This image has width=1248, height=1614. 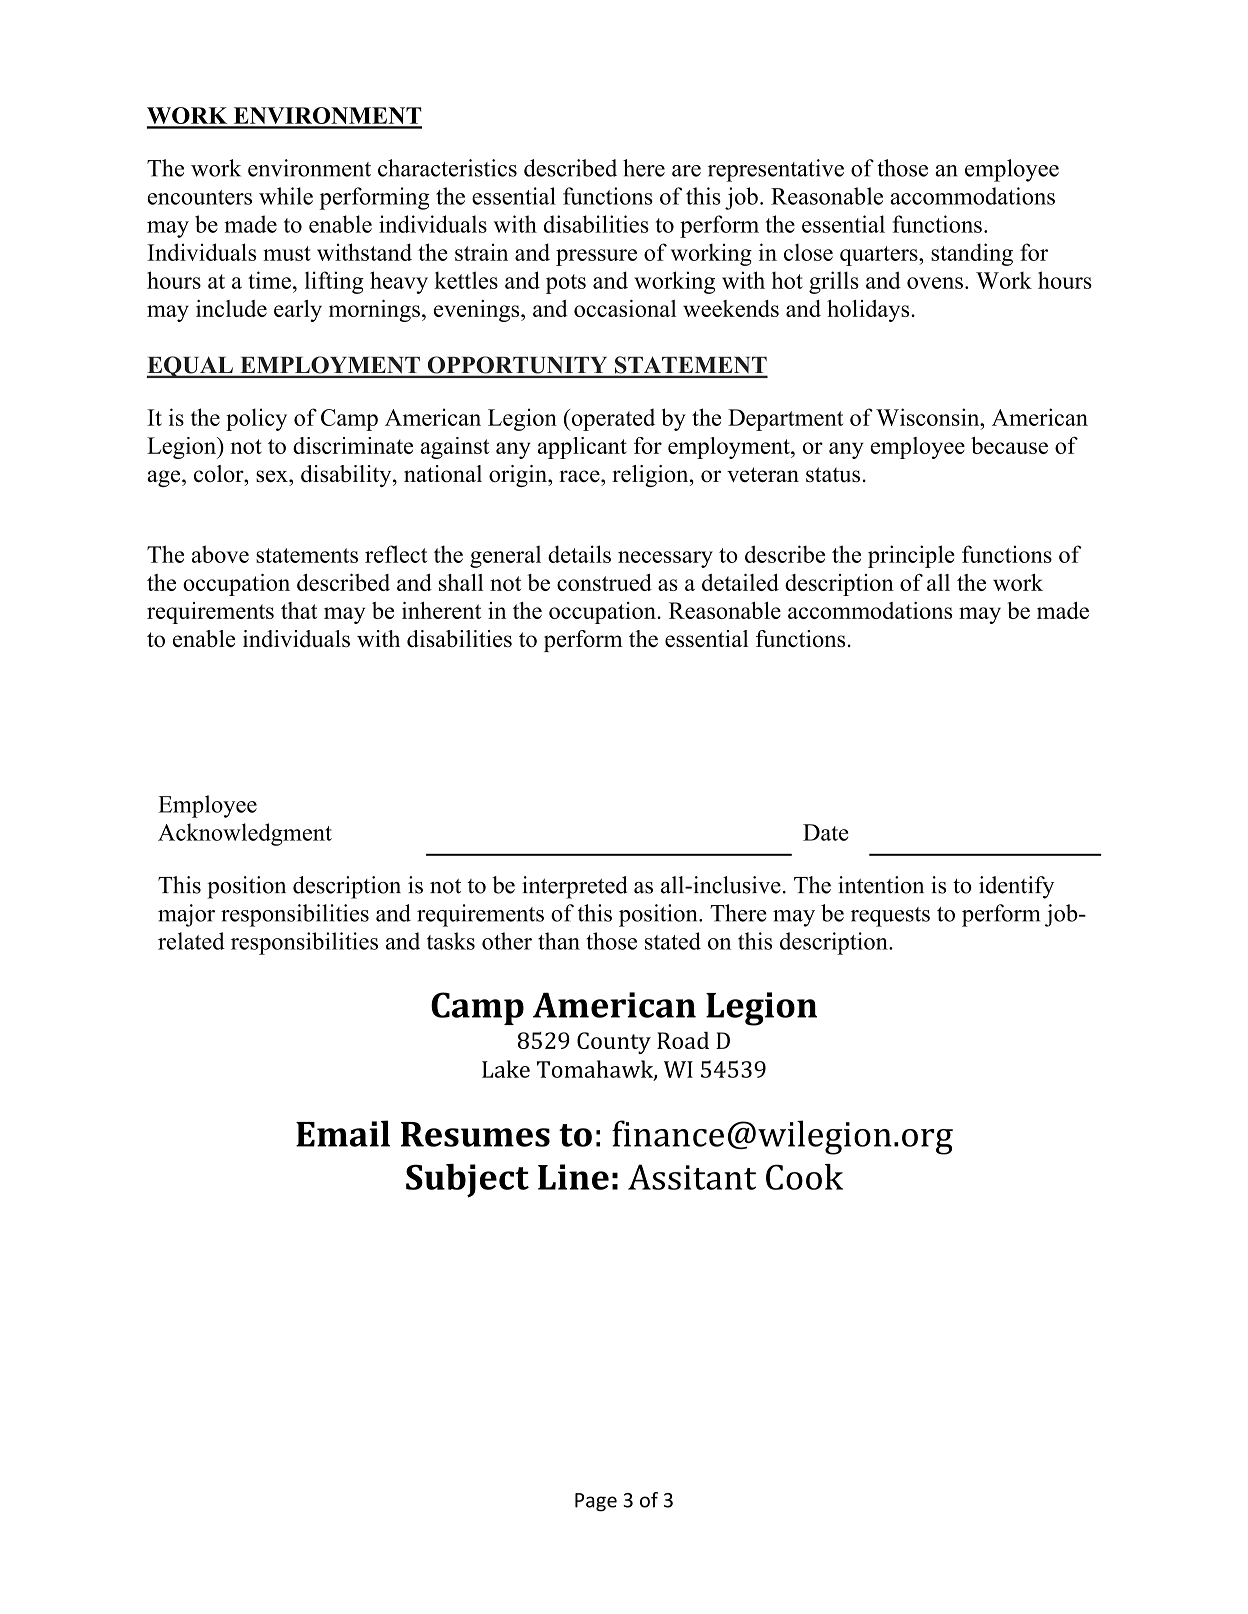 I want to click on pressure, so click(x=596, y=257).
